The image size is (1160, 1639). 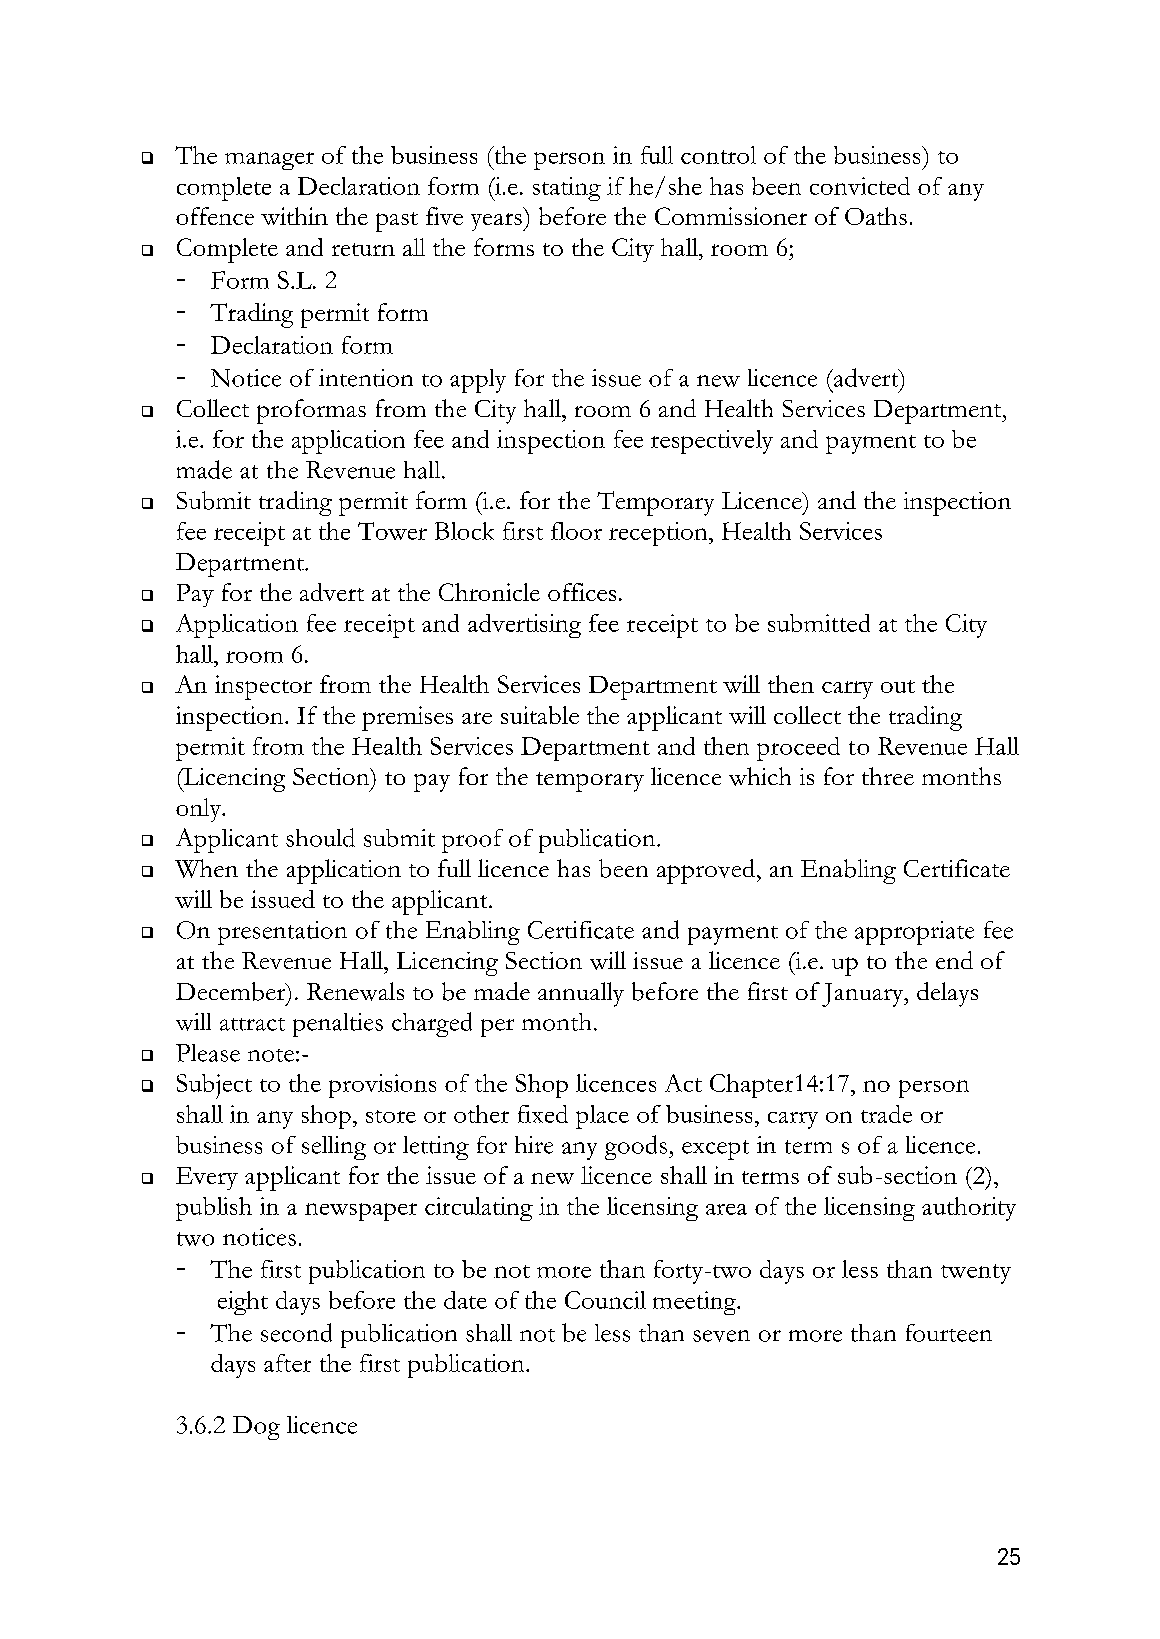 What do you see at coordinates (287, 1363) in the document?
I see `after` at bounding box center [287, 1363].
